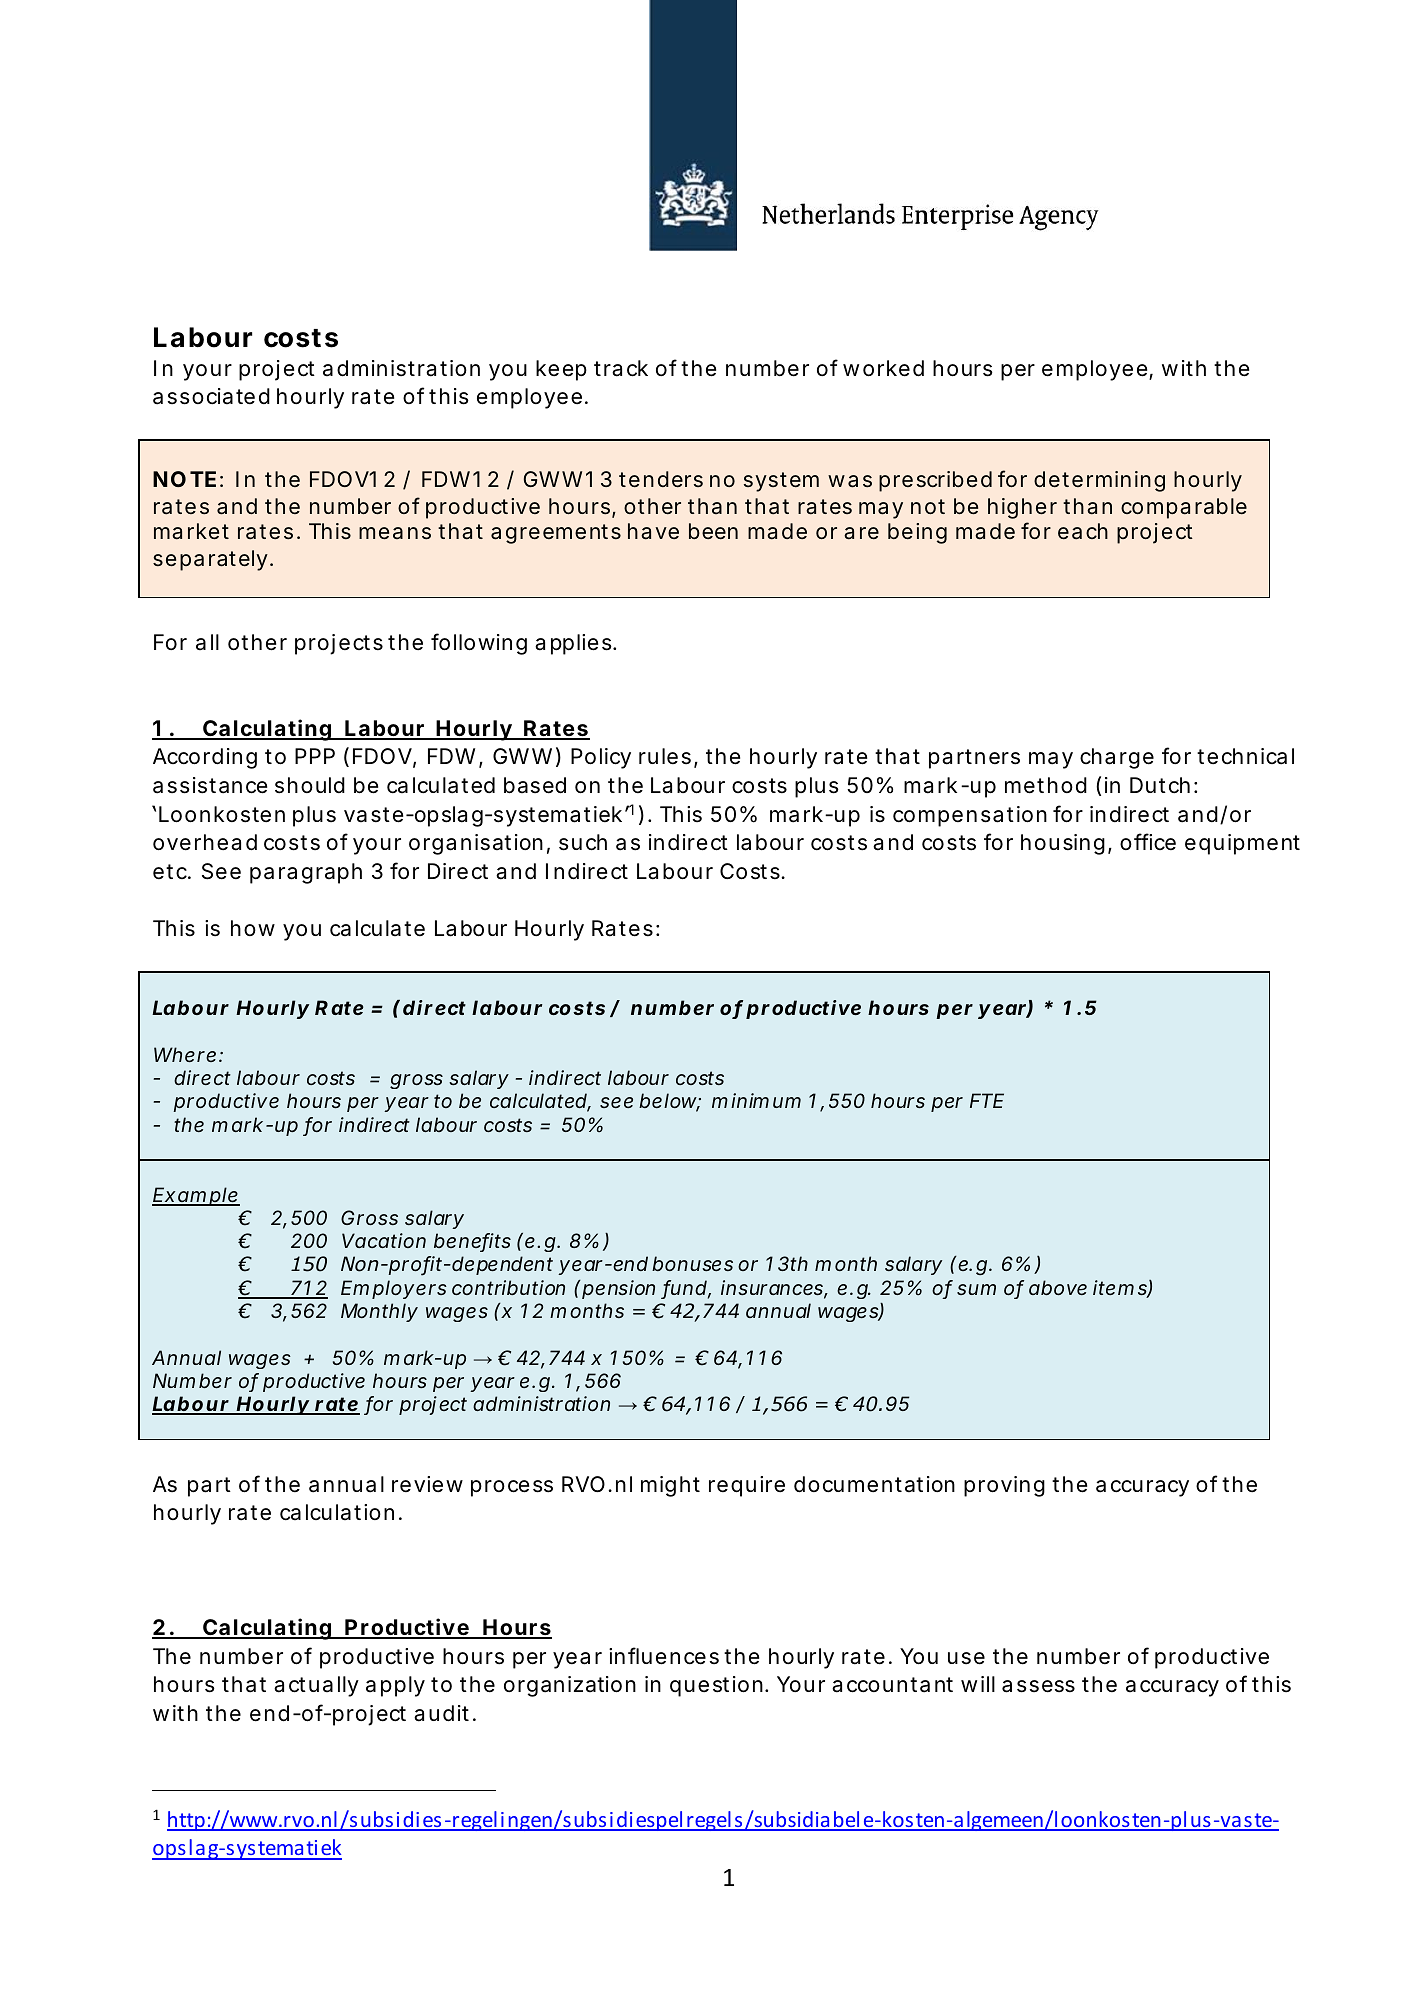 The width and height of the screenshot is (1421, 2010). Describe the element at coordinates (621, 368) in the screenshot. I see `track` at that location.
